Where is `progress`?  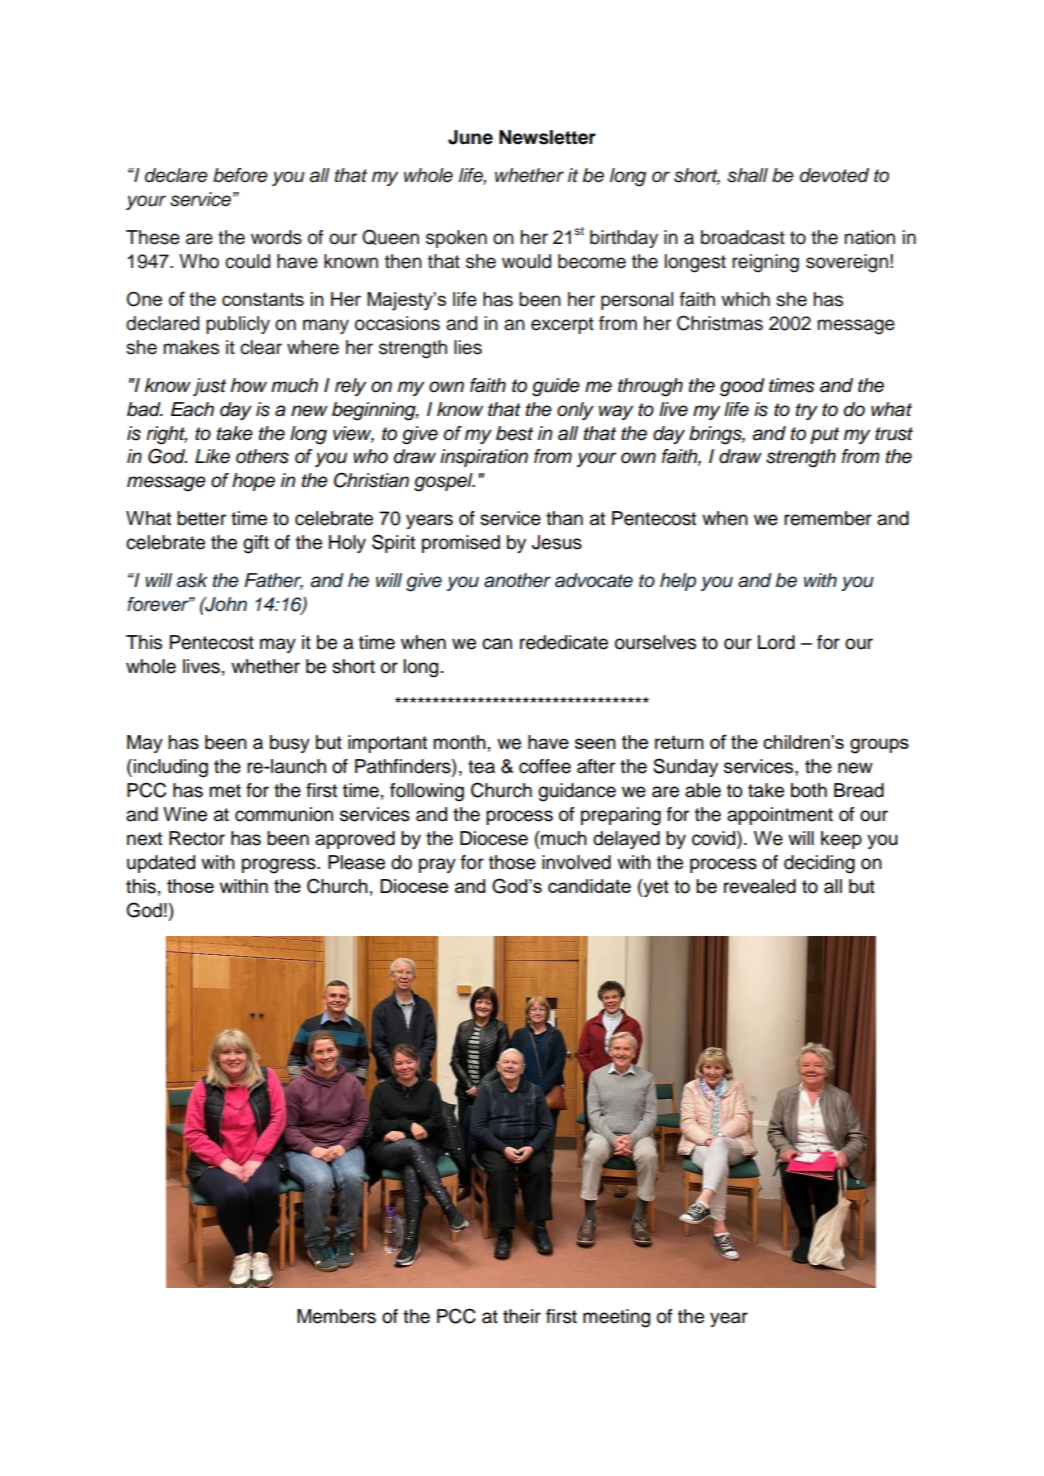 progress is located at coordinates (280, 866).
